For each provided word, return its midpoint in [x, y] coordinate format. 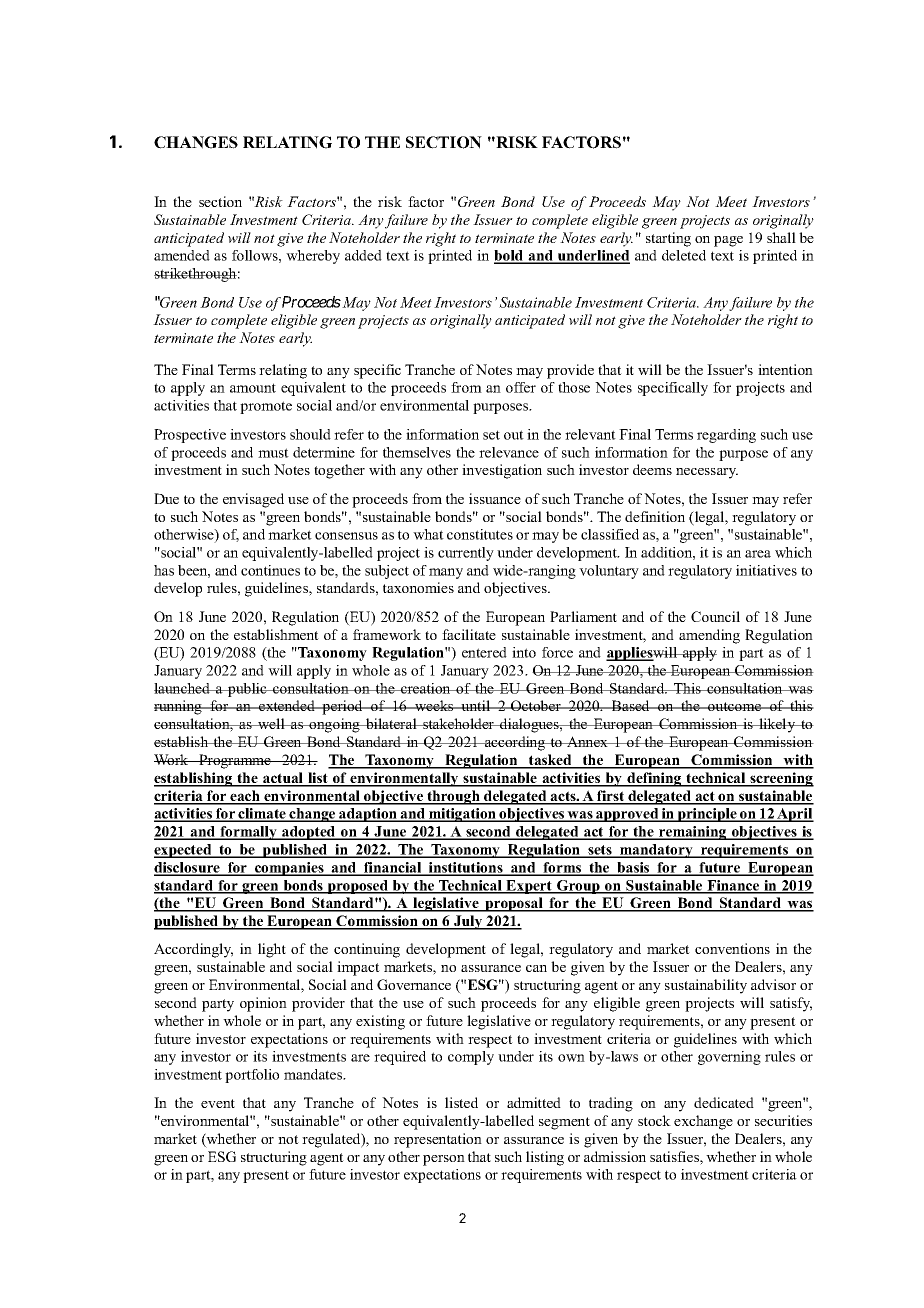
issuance [495, 498]
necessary [707, 473]
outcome [734, 706]
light [272, 950]
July [468, 922]
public [247, 690]
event [218, 1103]
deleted [684, 255]
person [444, 1160]
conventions [732, 948]
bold [510, 257]
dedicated [724, 1102]
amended [182, 255]
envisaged [253, 500]
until [476, 705]
